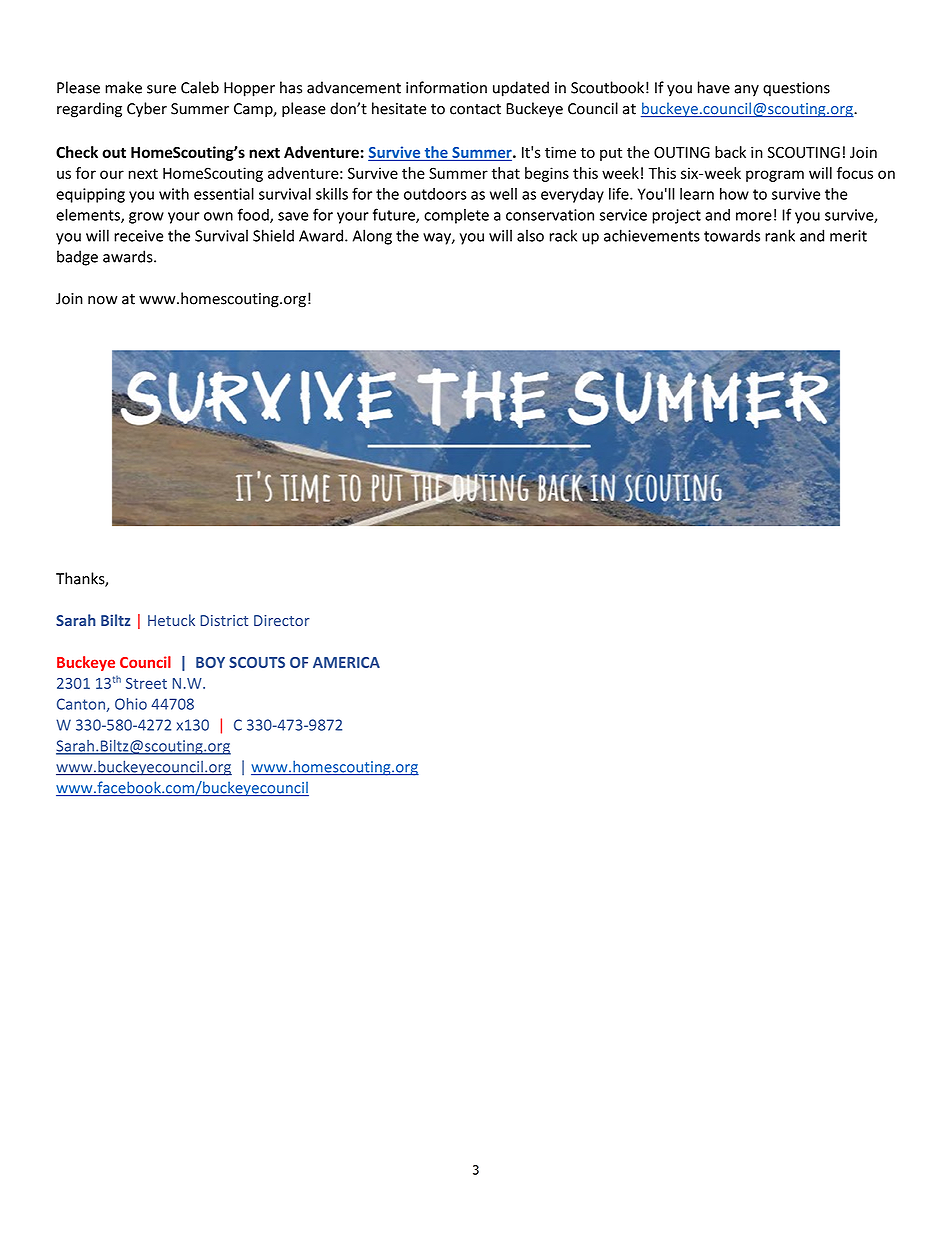 The width and height of the screenshot is (952, 1233). Describe the element at coordinates (147, 110) in the screenshot. I see `Cyber` at that location.
